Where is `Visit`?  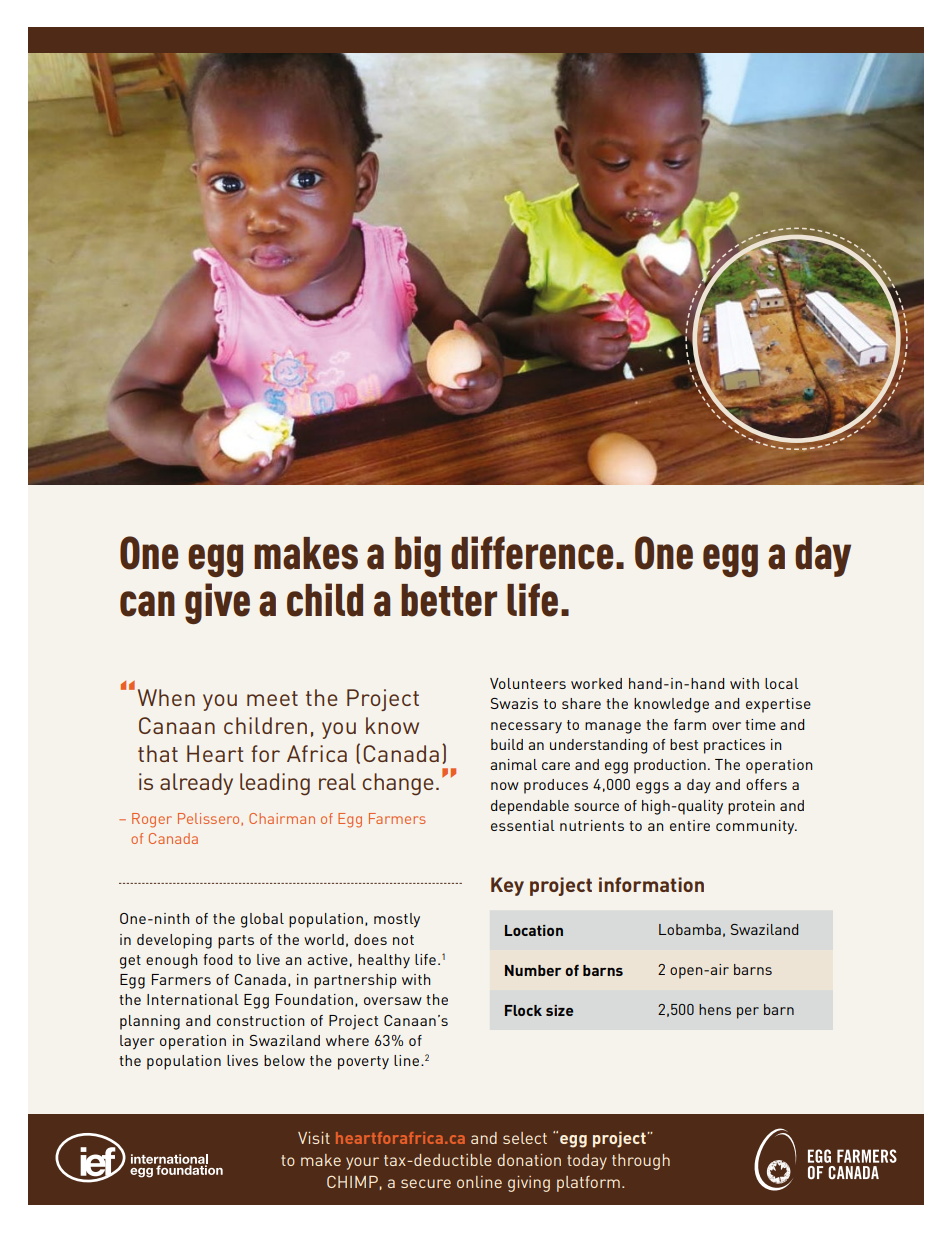 Visit is located at coordinates (314, 1138).
